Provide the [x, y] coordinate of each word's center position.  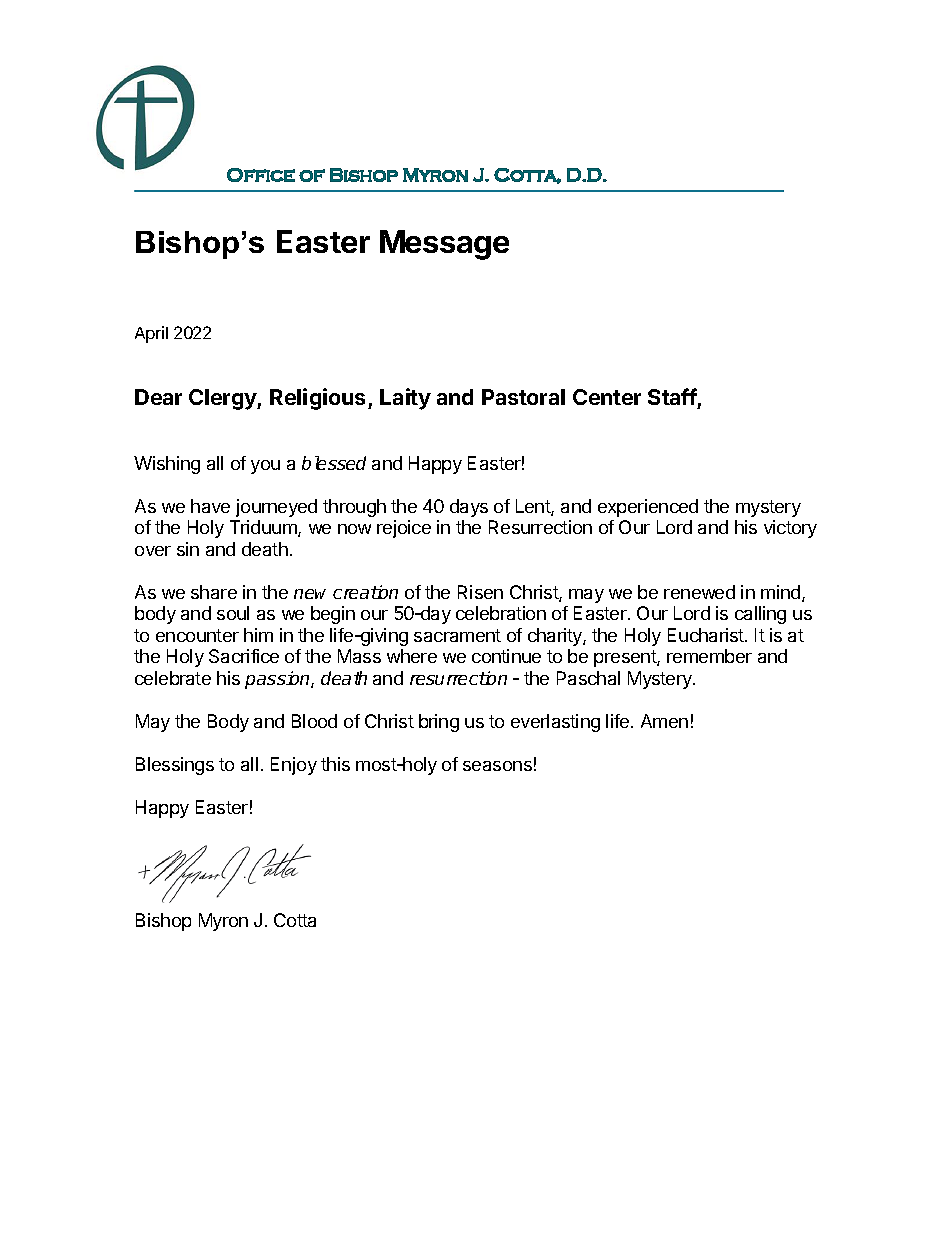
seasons [497, 766]
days [469, 508]
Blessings [175, 766]
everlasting [555, 723]
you [265, 467]
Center [607, 397]
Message [444, 245]
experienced [648, 508]
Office [261, 175]
